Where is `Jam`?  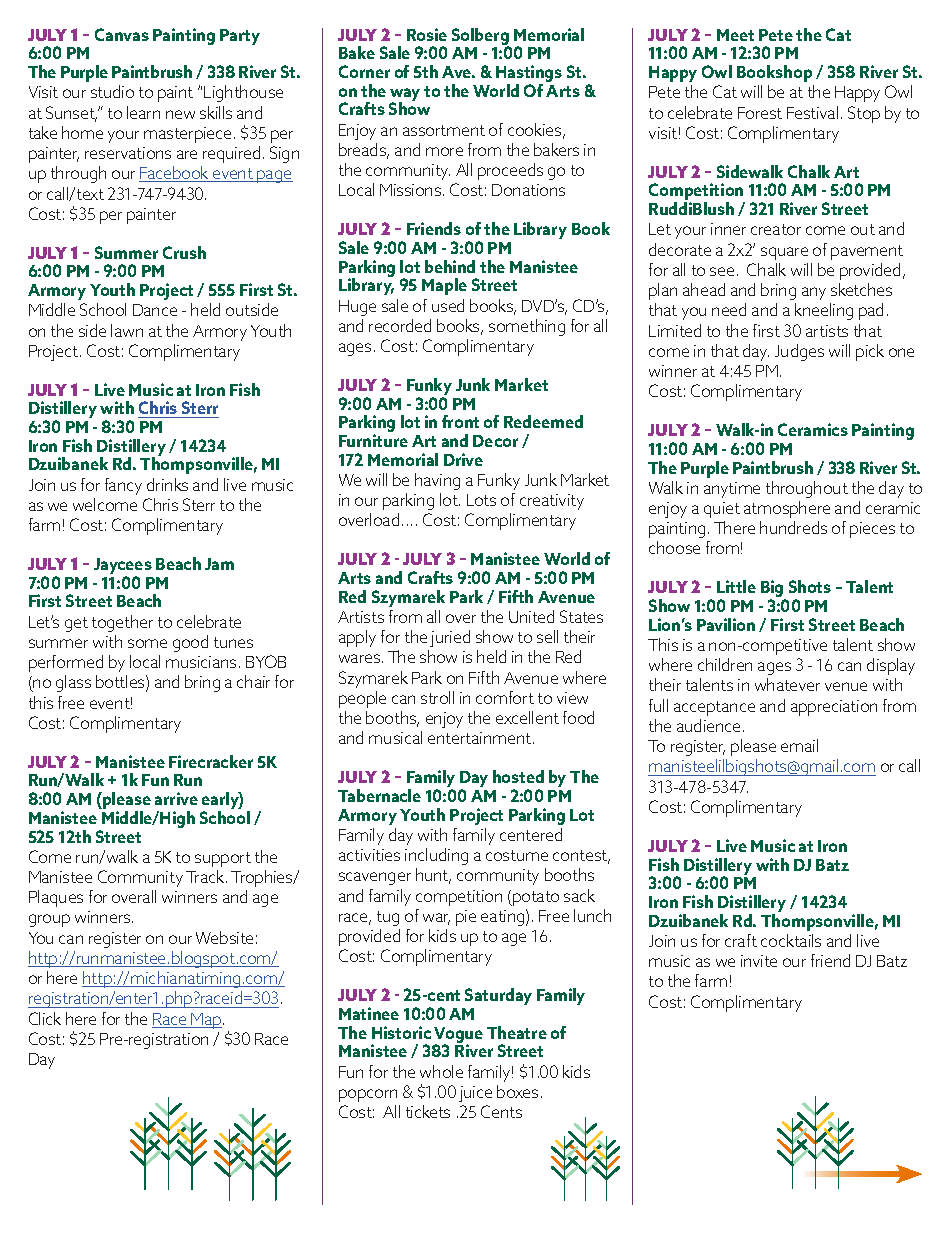 Jam is located at coordinates (219, 564).
